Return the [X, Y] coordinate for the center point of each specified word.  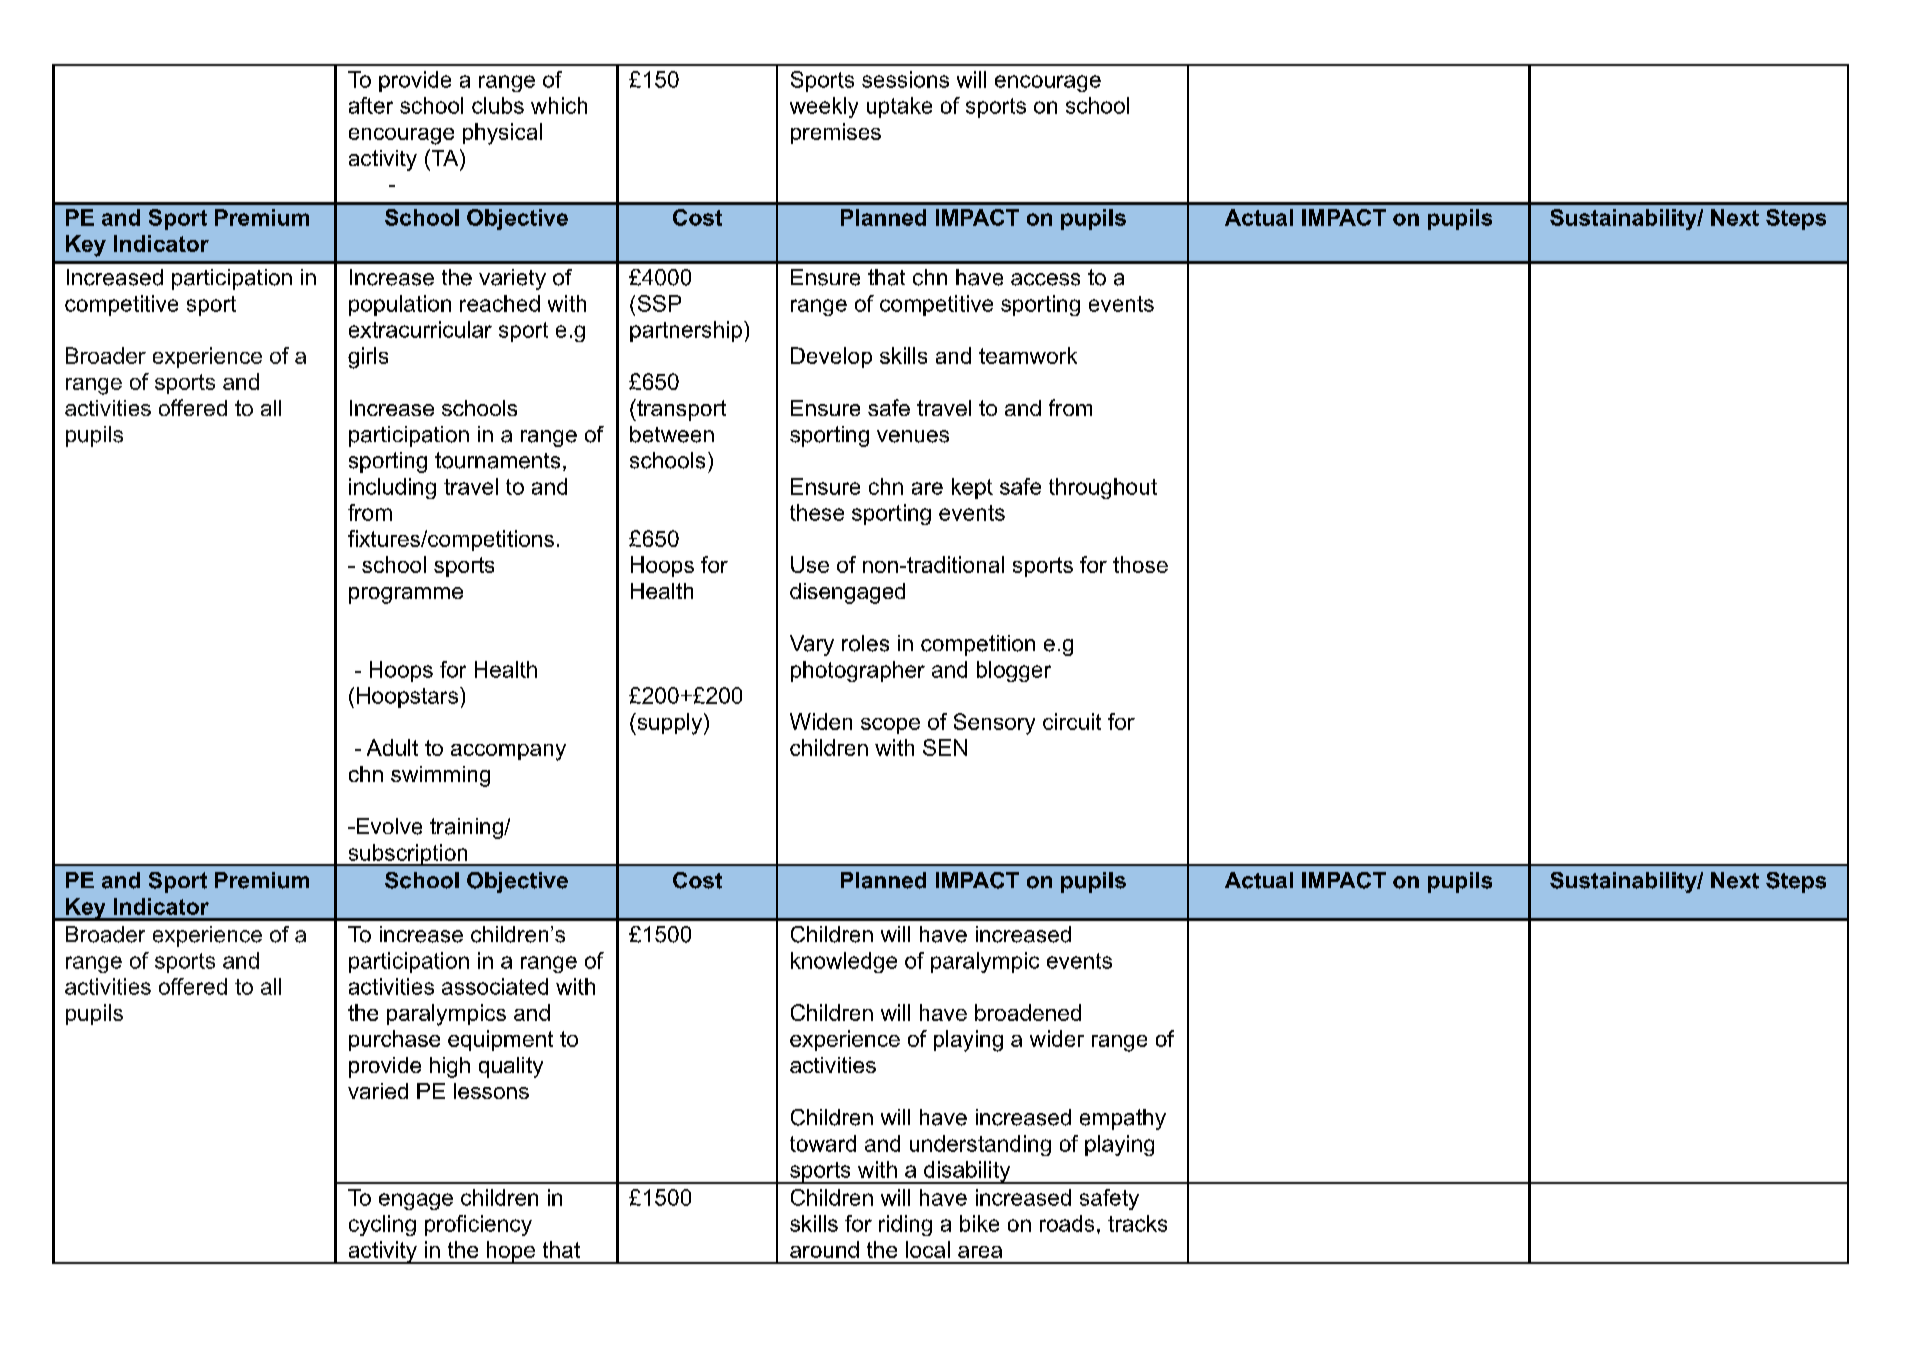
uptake [899, 107]
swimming [440, 776]
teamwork [1028, 355]
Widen [821, 721]
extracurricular [420, 329]
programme [406, 595]
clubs [498, 105]
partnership [686, 331]
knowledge [844, 962]
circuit [1072, 721]
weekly [824, 107]
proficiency [478, 1225]
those [1140, 564]
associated [495, 986]
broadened [1028, 1012]
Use [810, 564]
